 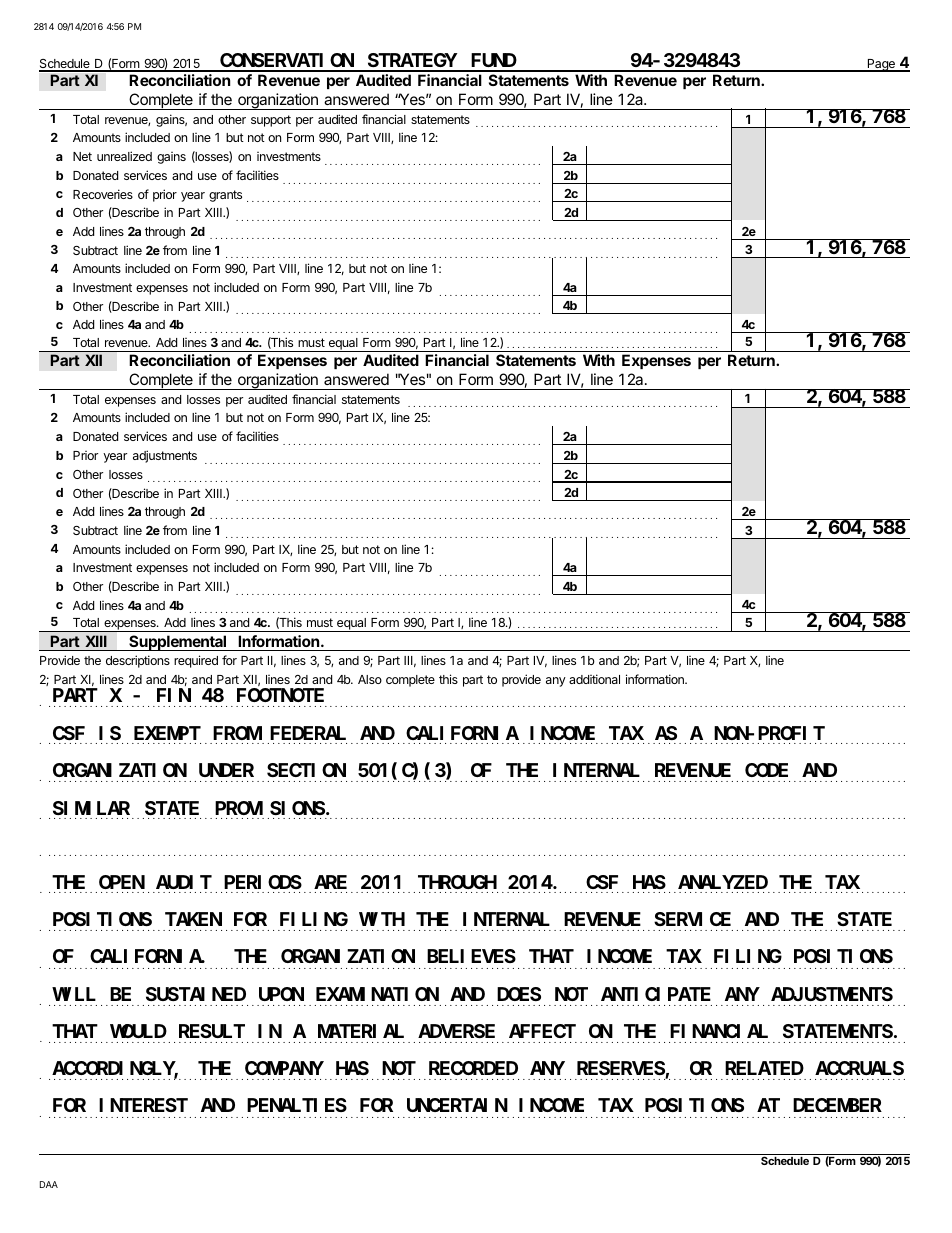 What do you see at coordinates (723, 882) in the image?
I see `ANALYZED` at bounding box center [723, 882].
